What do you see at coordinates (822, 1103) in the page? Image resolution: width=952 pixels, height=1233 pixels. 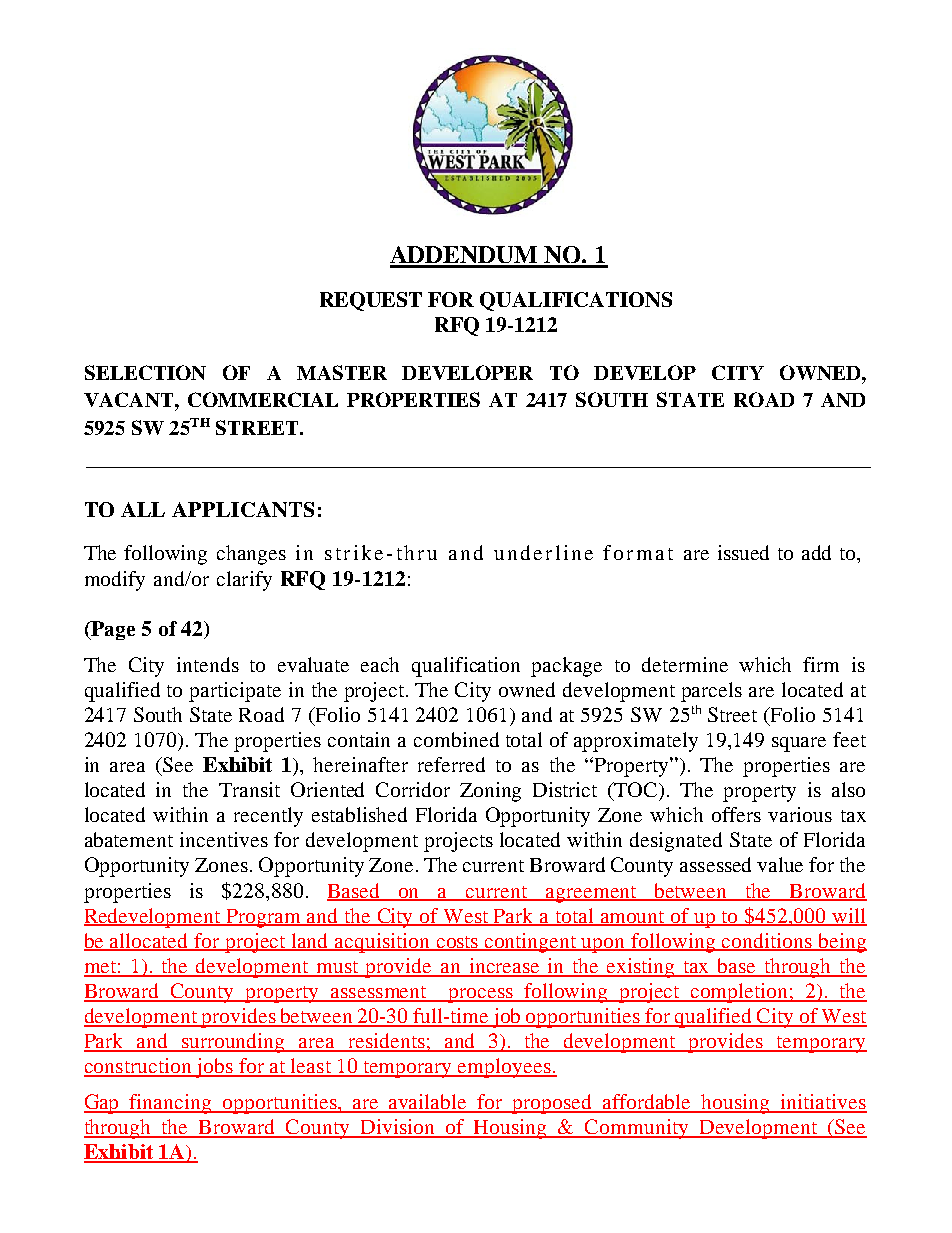 I see `initiatives` at bounding box center [822, 1103].
